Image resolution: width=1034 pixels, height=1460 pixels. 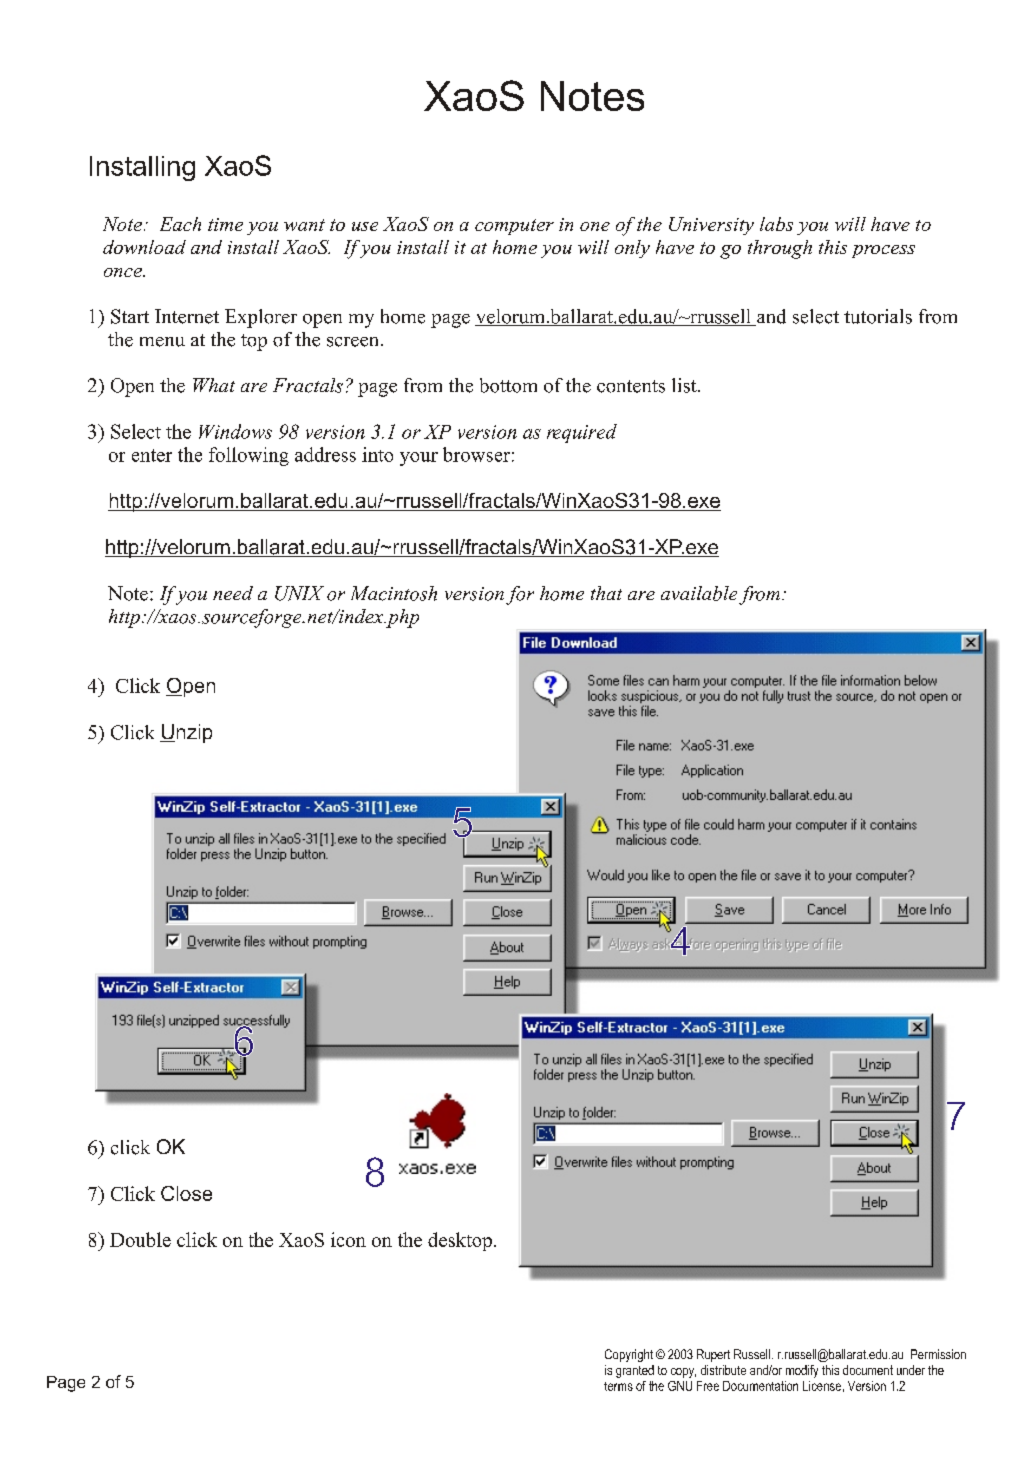 What do you see at coordinates (140, 1239) in the screenshot?
I see `Double` at bounding box center [140, 1239].
